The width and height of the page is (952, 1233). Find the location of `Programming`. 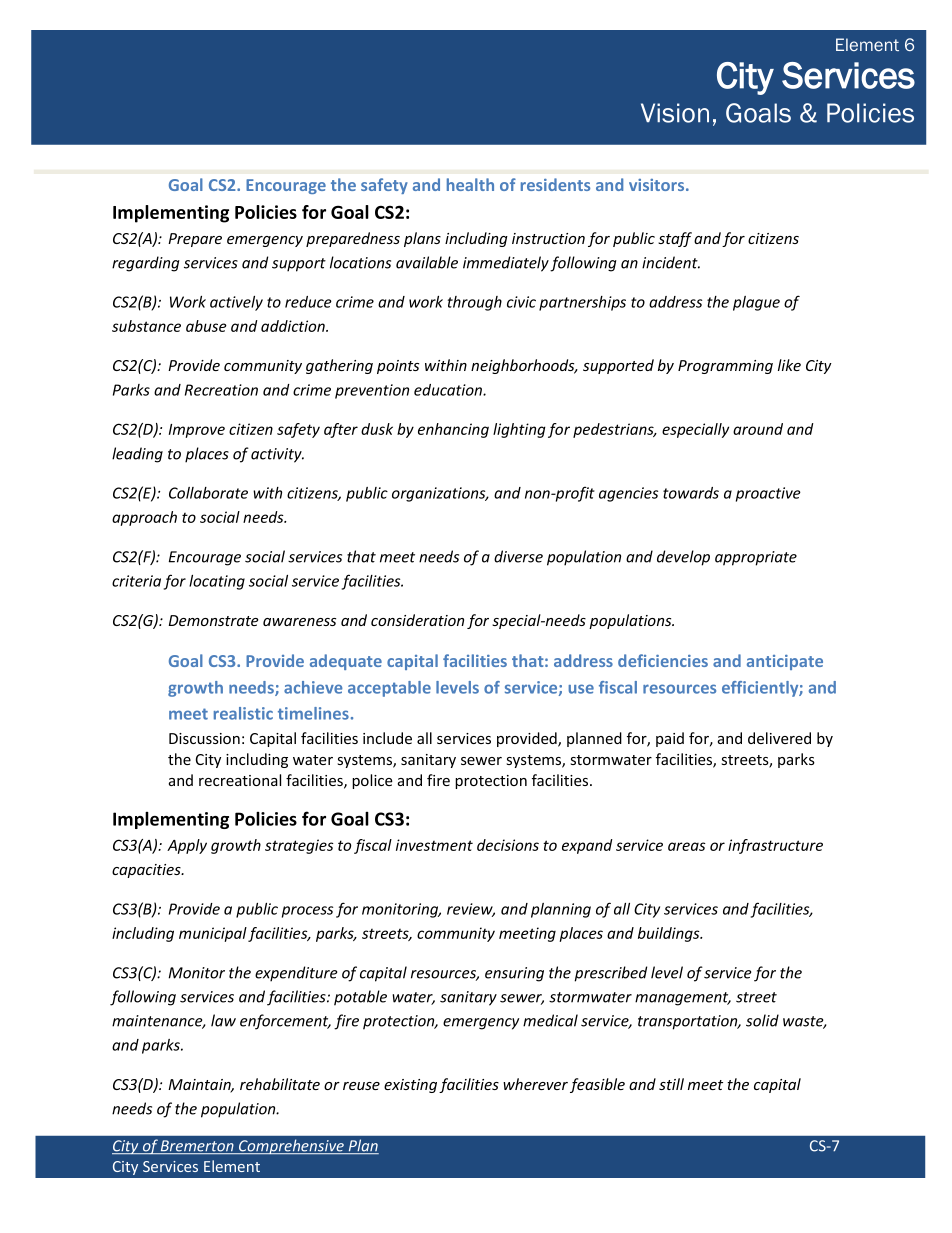

Programming is located at coordinates (725, 367).
